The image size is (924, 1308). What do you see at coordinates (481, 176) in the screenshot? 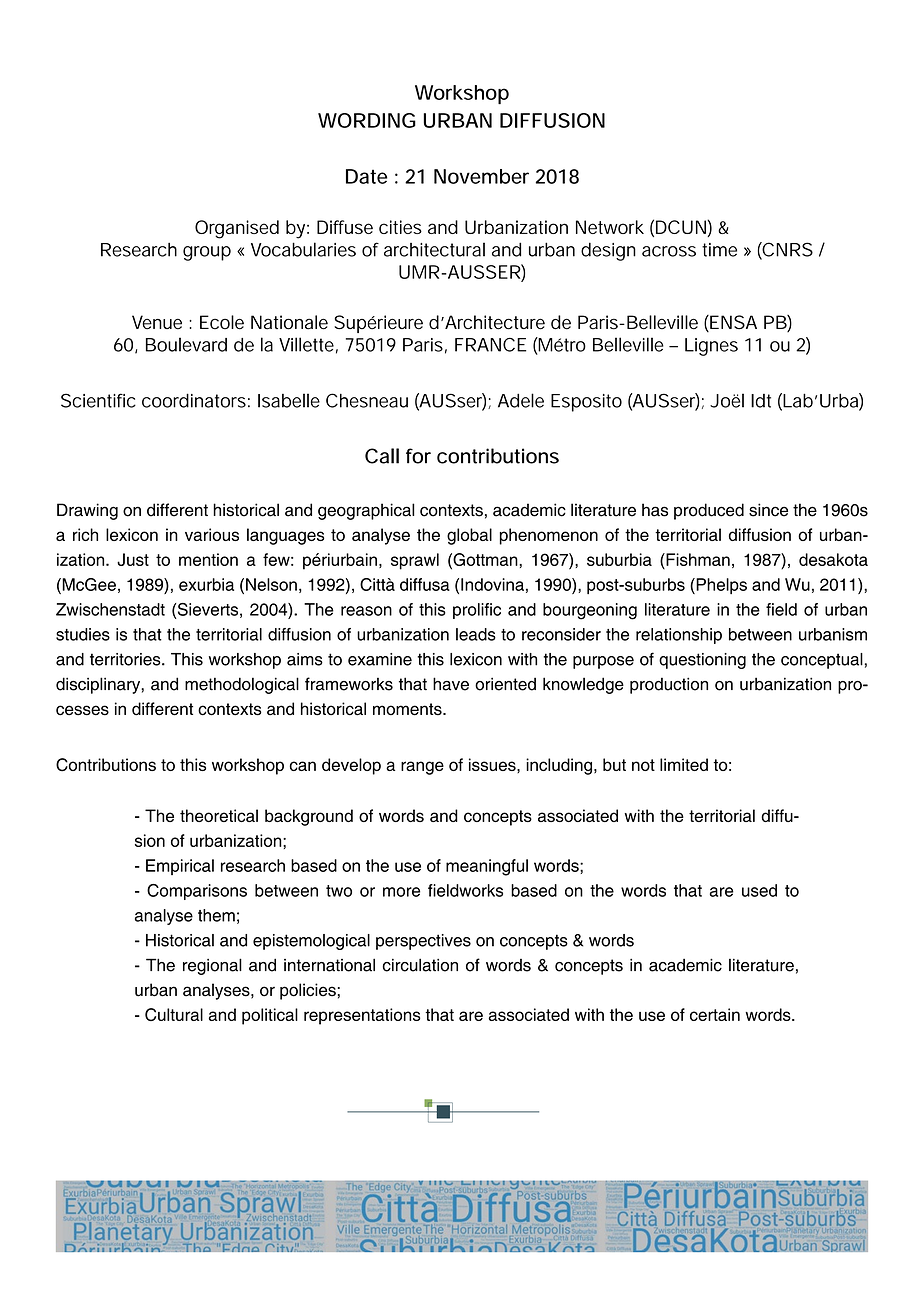
I see `November` at bounding box center [481, 176].
